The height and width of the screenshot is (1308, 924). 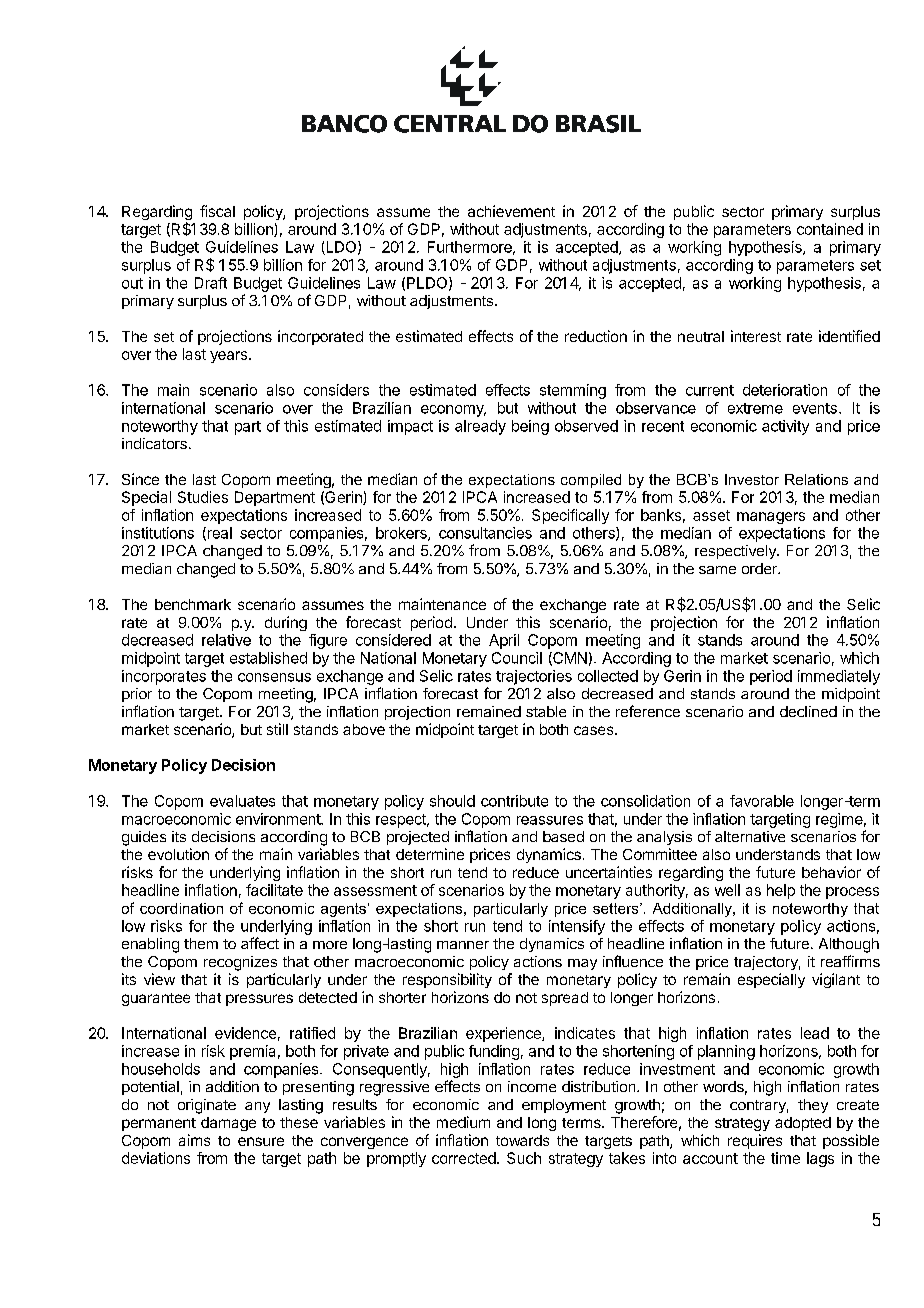 What do you see at coordinates (242, 801) in the screenshot?
I see `evaluates` at bounding box center [242, 801].
